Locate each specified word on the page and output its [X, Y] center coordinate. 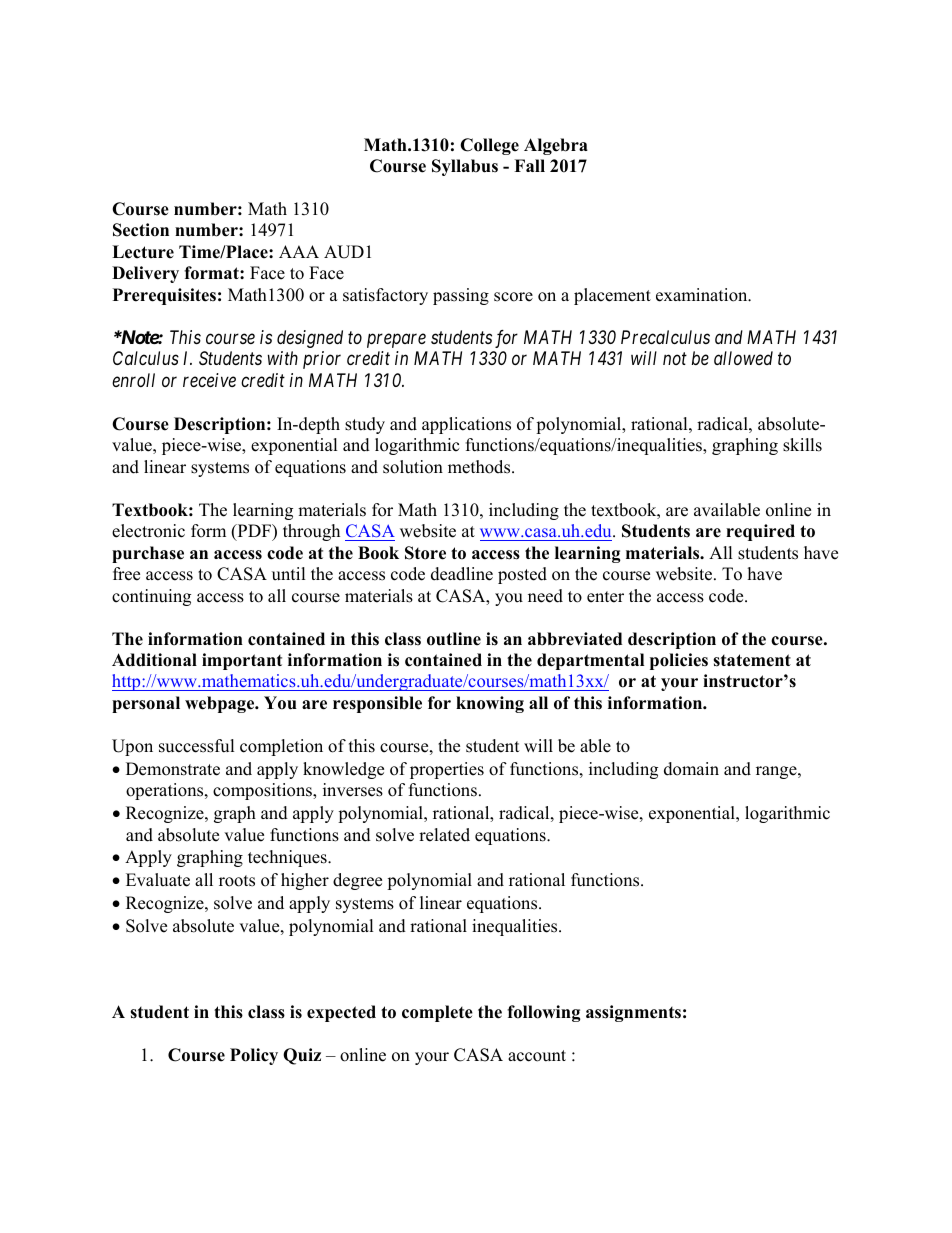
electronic [148, 531]
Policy [254, 1056]
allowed [743, 358]
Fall [529, 165]
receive [209, 380]
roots [237, 881]
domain [691, 769]
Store [425, 553]
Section [141, 230]
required [760, 532]
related [444, 835]
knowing [490, 704]
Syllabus [465, 167]
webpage [221, 704]
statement [752, 660]
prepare [396, 341]
